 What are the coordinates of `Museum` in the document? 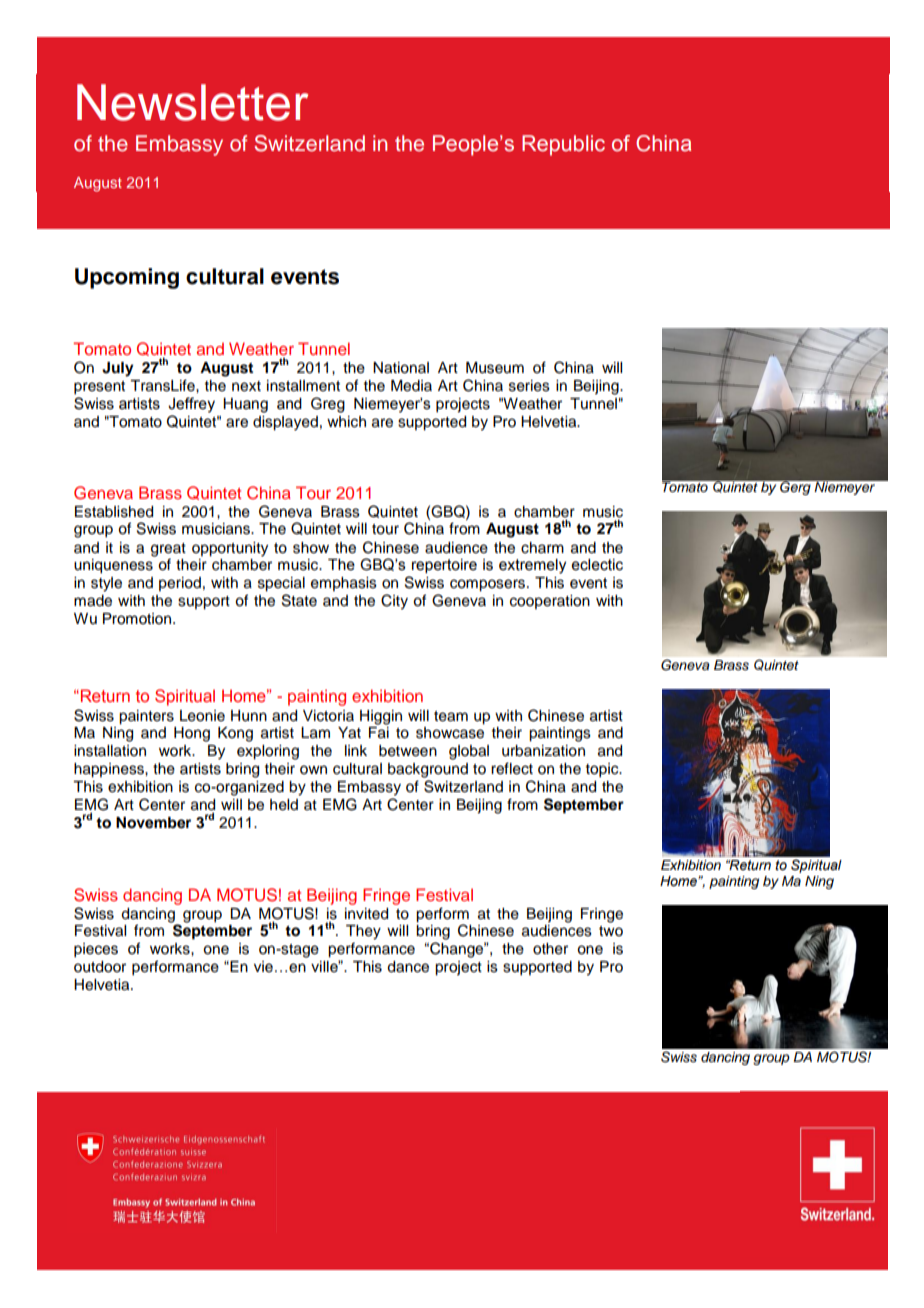 It's located at (495, 368).
